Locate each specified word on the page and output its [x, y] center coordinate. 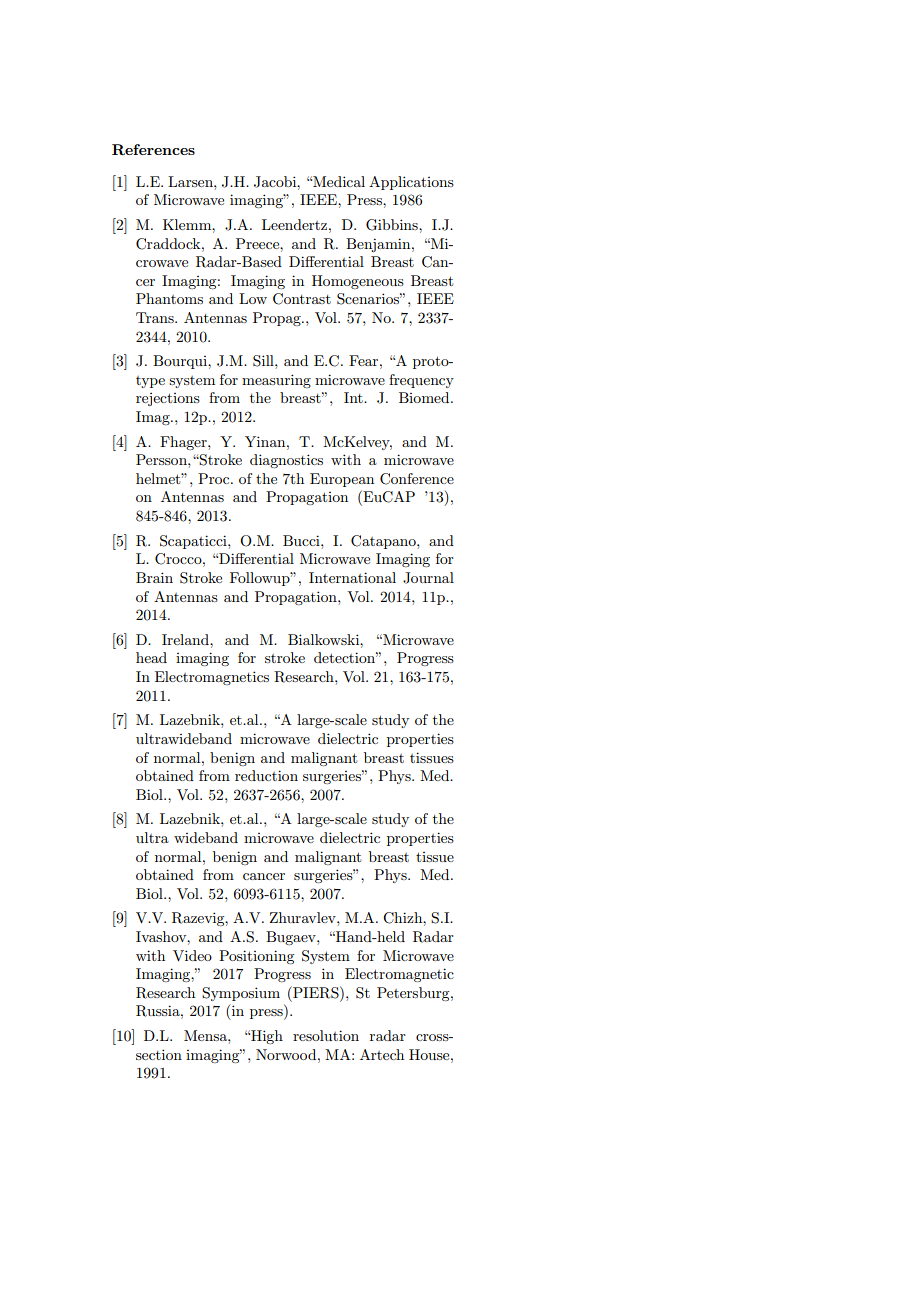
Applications [411, 183]
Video [192, 955]
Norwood [287, 1054]
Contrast [302, 299]
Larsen [191, 181]
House [430, 1054]
